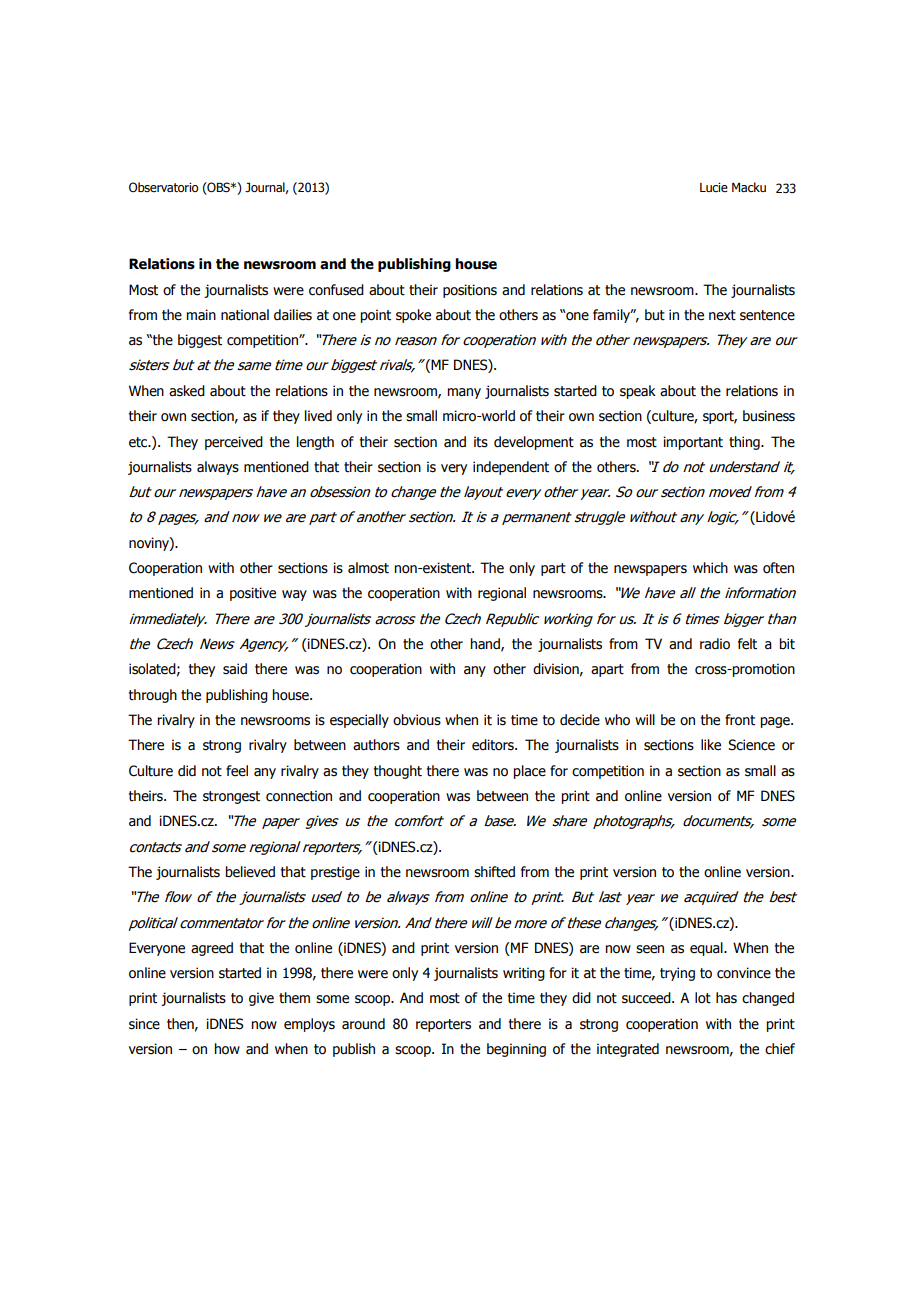 This screenshot has width=924, height=1308. I want to click on like, so click(711, 745).
